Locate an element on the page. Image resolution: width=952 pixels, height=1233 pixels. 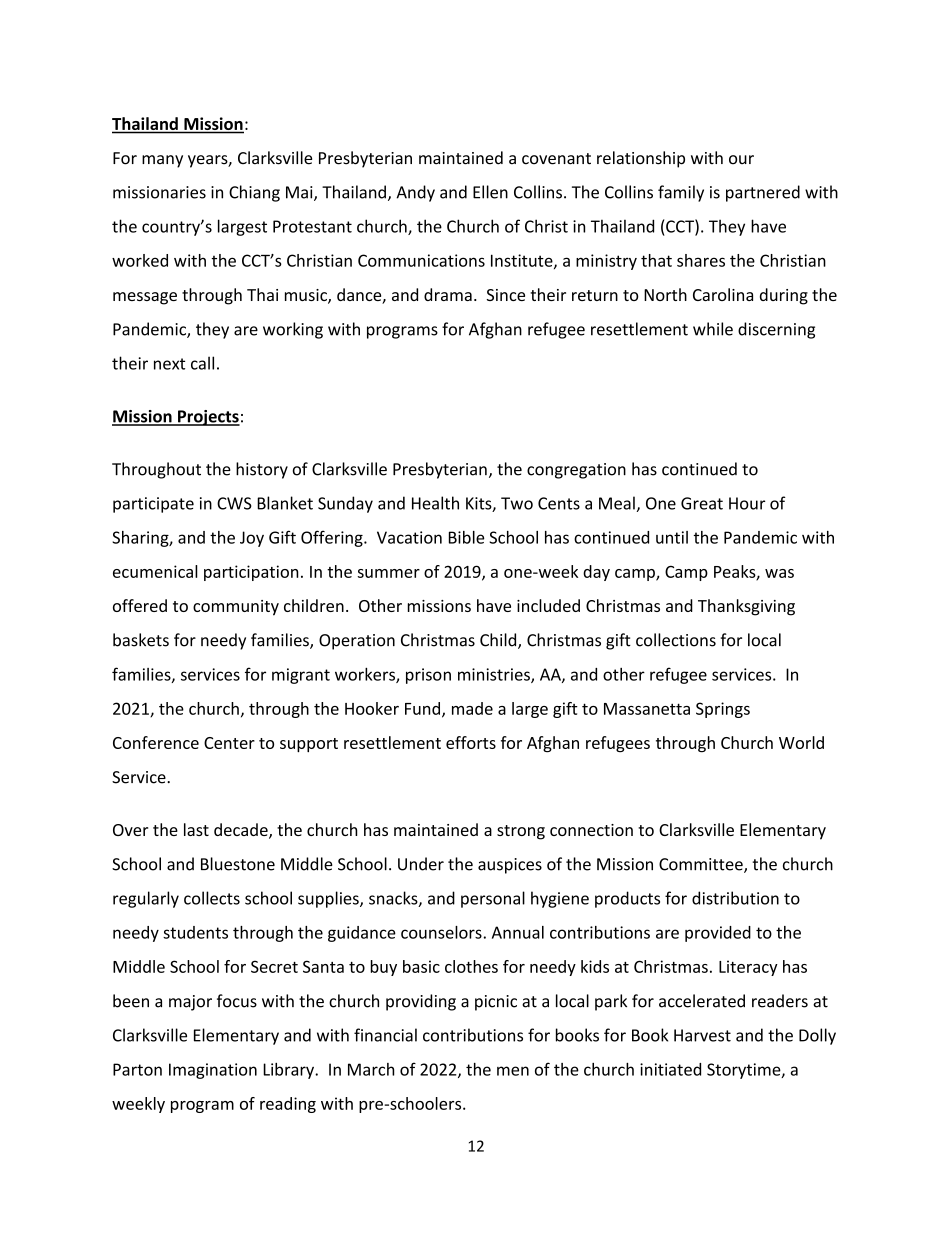
Projects is located at coordinates (208, 418).
